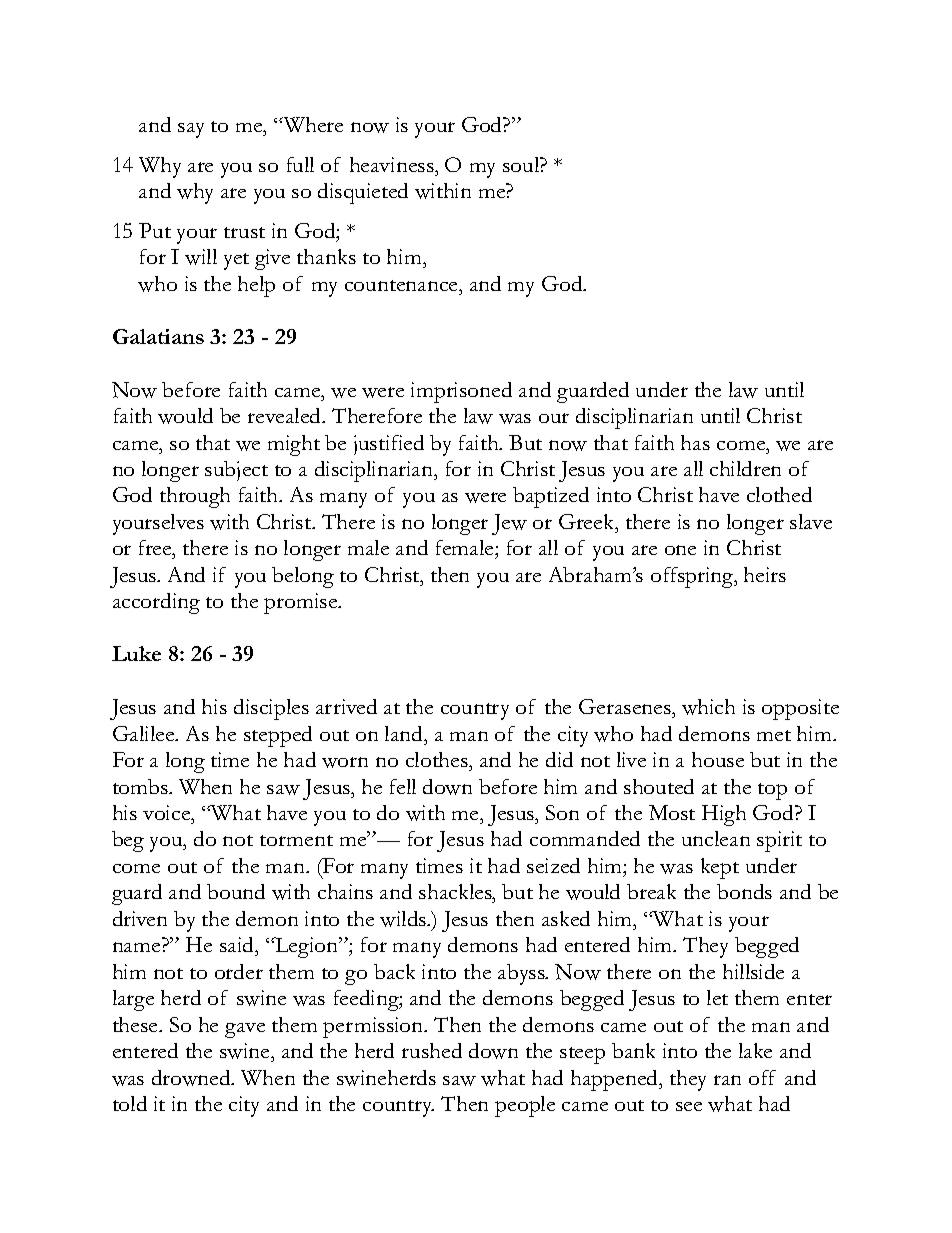 This screenshot has height=1233, width=952. What do you see at coordinates (192, 1078) in the screenshot?
I see `drowned` at bounding box center [192, 1078].
